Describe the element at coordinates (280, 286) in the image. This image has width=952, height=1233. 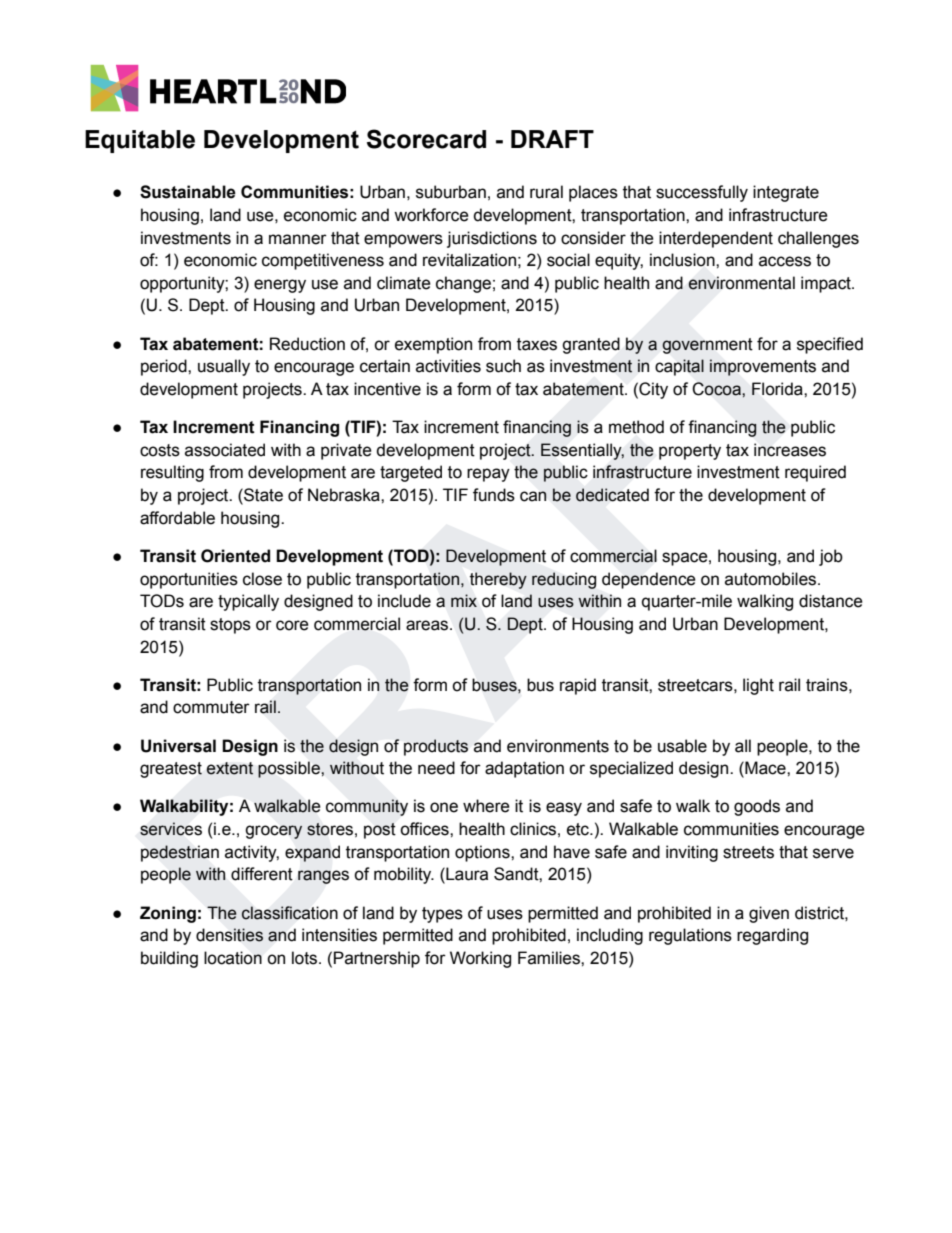
I see `energy` at that location.
